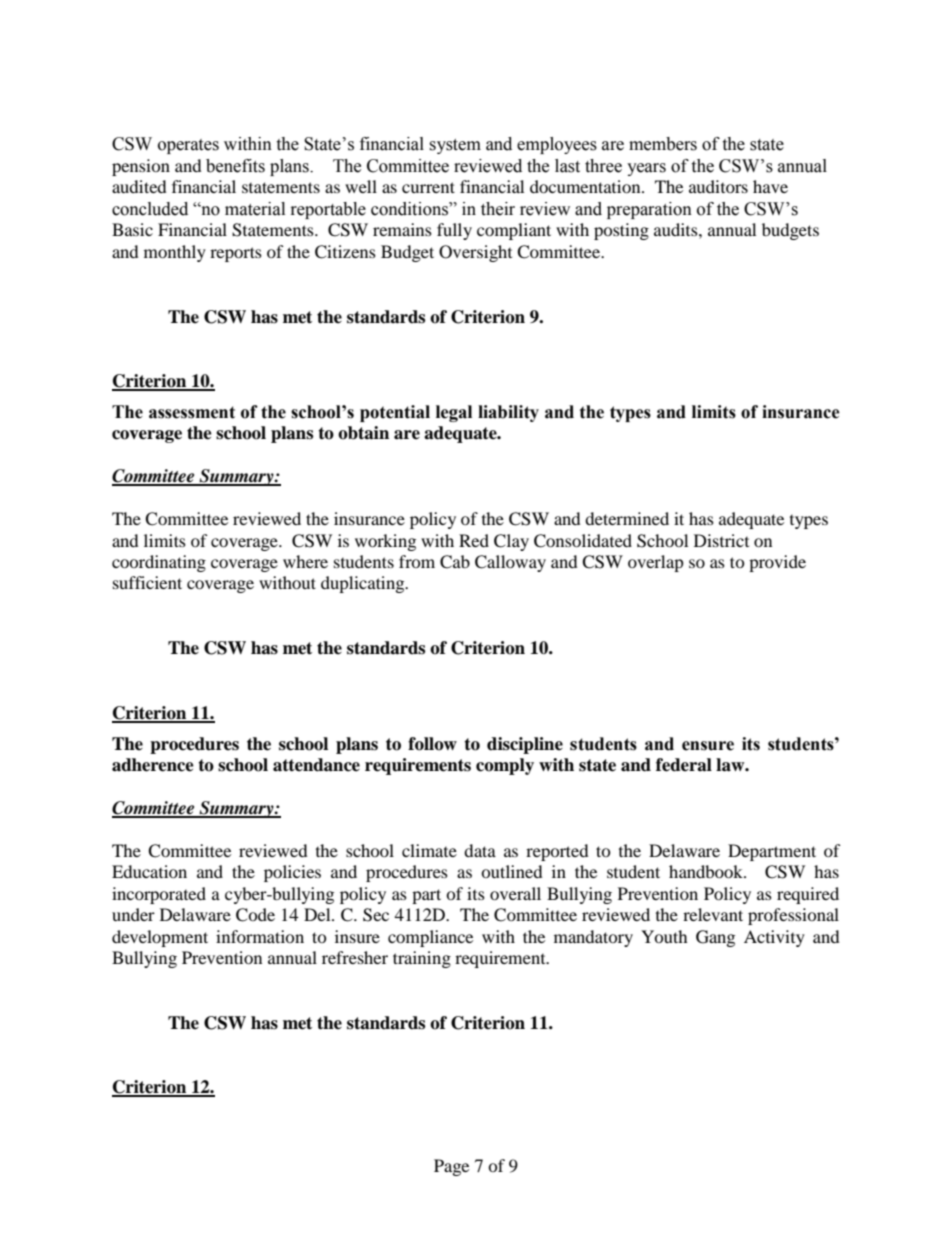 The image size is (952, 1233). What do you see at coordinates (147, 582) in the screenshot?
I see `sufficient` at bounding box center [147, 582].
